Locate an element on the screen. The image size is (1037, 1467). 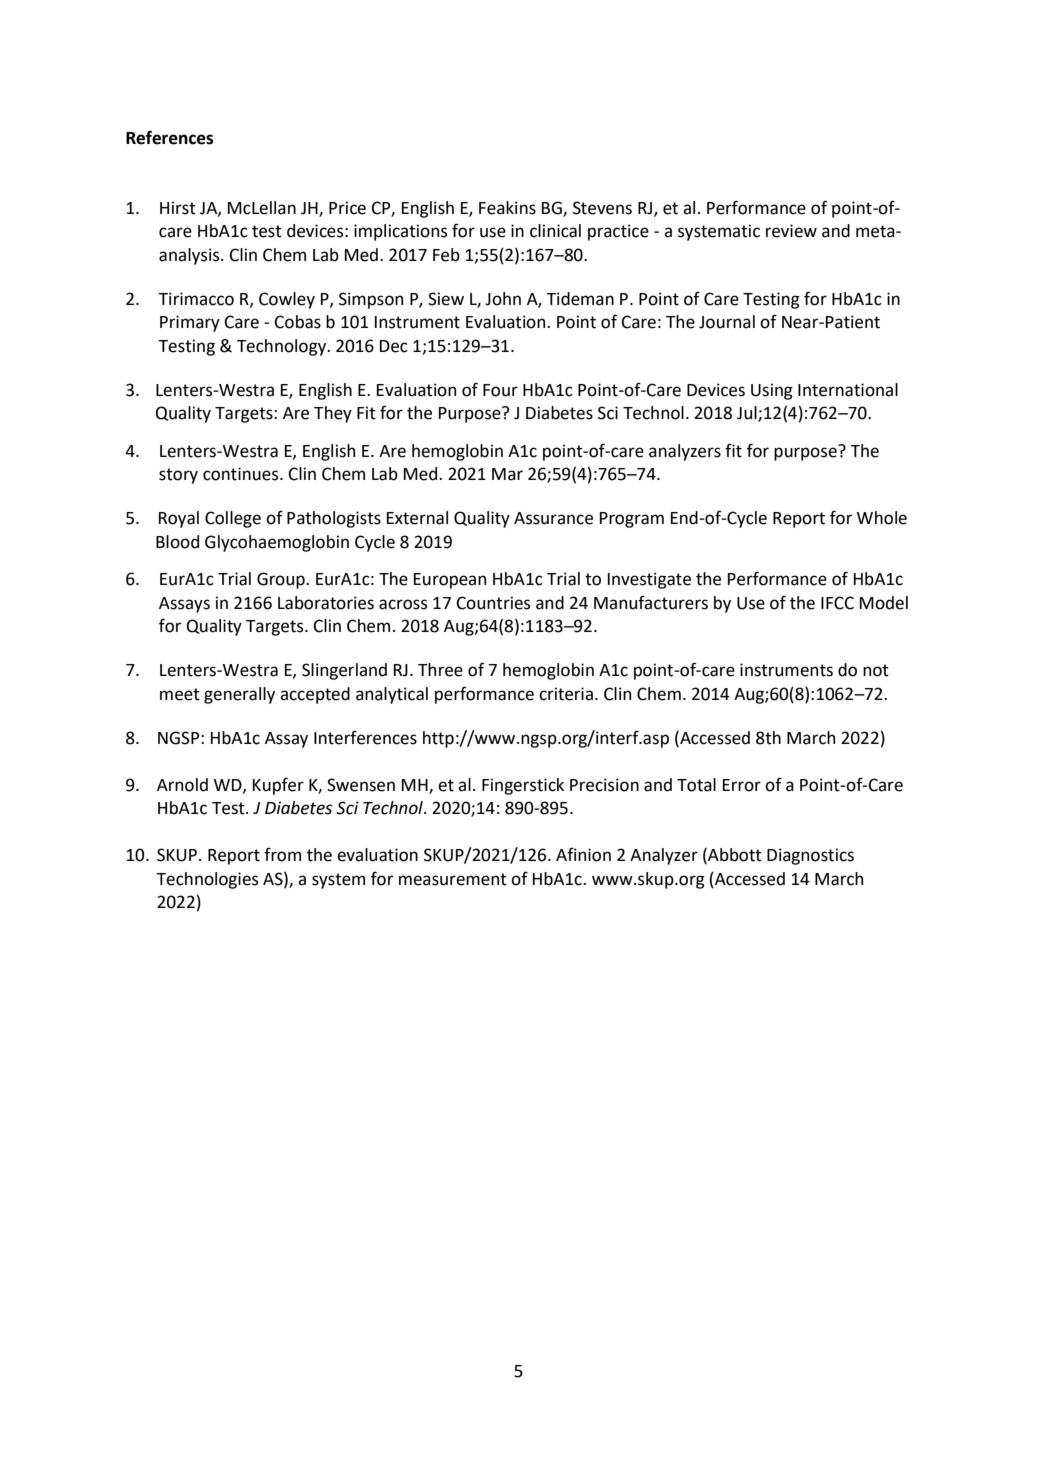
References is located at coordinates (169, 137).
